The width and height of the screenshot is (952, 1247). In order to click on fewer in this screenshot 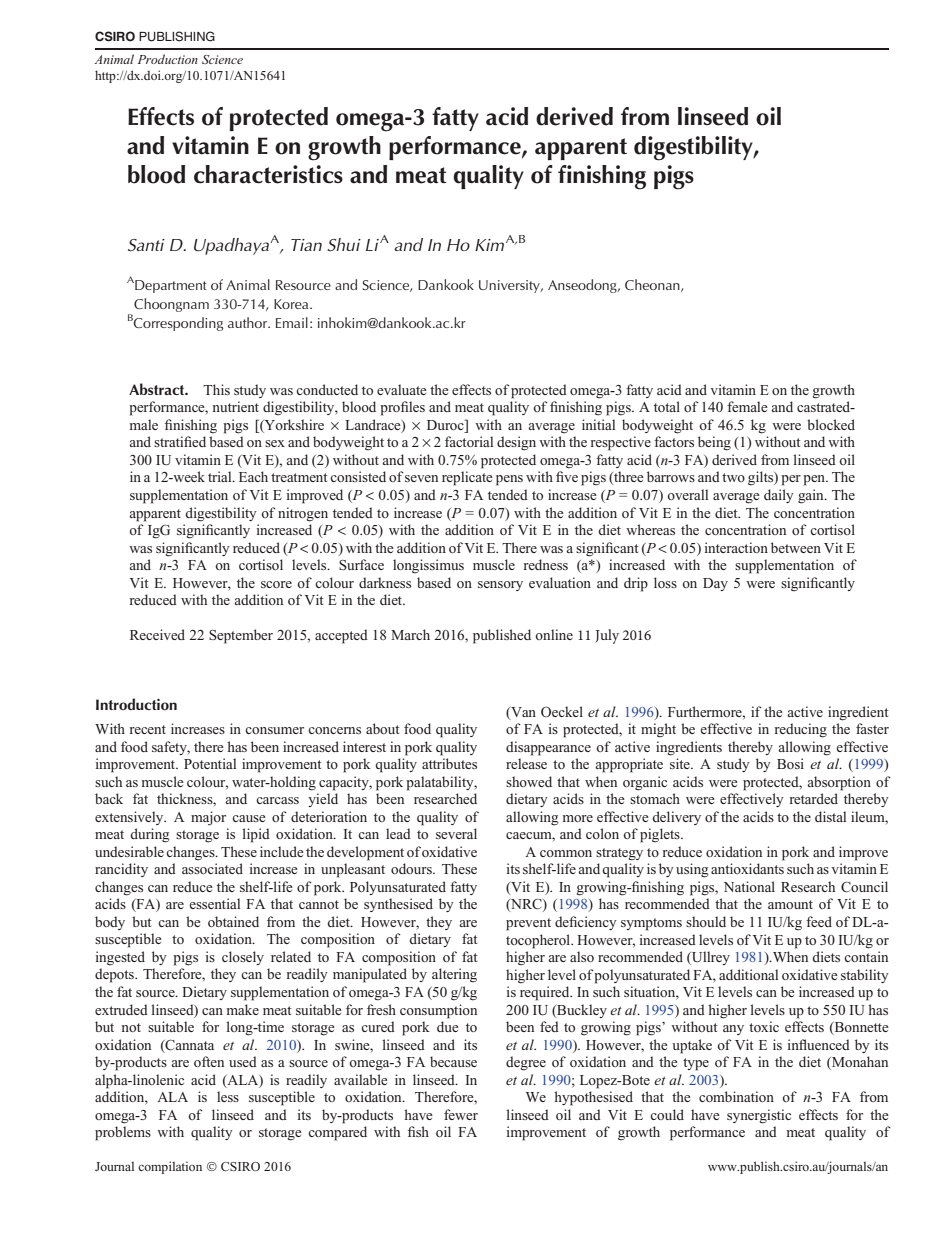, I will do `click(461, 1114)`.
